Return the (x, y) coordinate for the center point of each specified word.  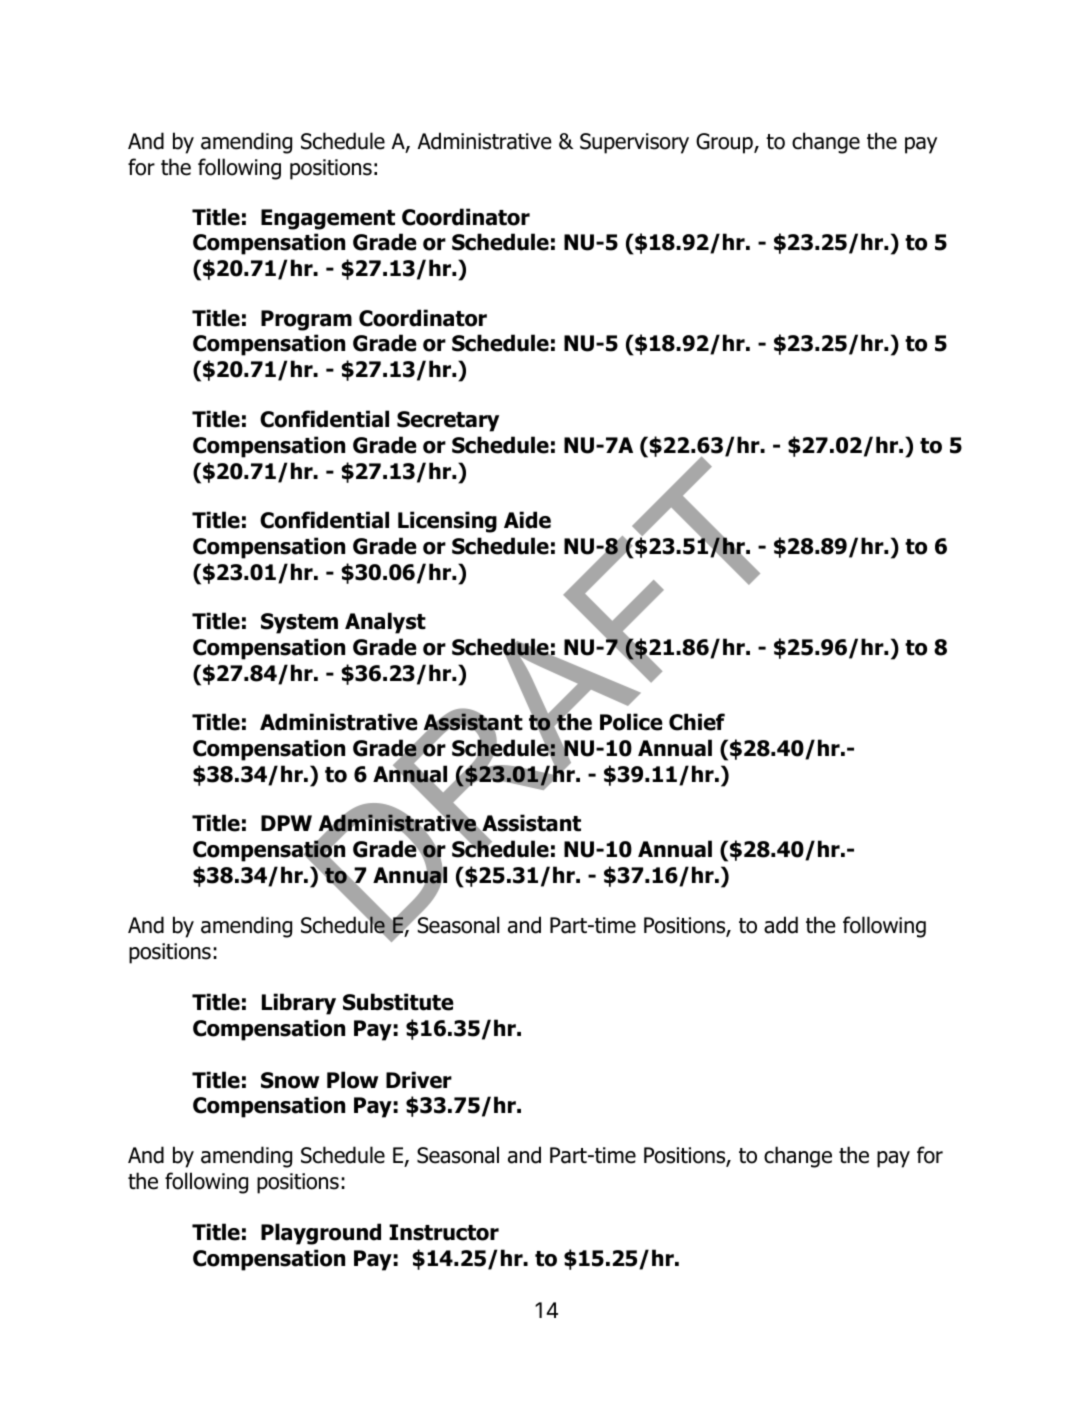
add (781, 925)
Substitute (398, 1002)
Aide (527, 520)
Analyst (385, 623)
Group (725, 143)
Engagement (328, 219)
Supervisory (634, 143)
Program (306, 320)
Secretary (448, 421)
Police (631, 722)
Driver (419, 1080)
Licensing (447, 522)
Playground (321, 1234)
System (299, 623)
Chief (697, 722)
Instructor (444, 1232)
